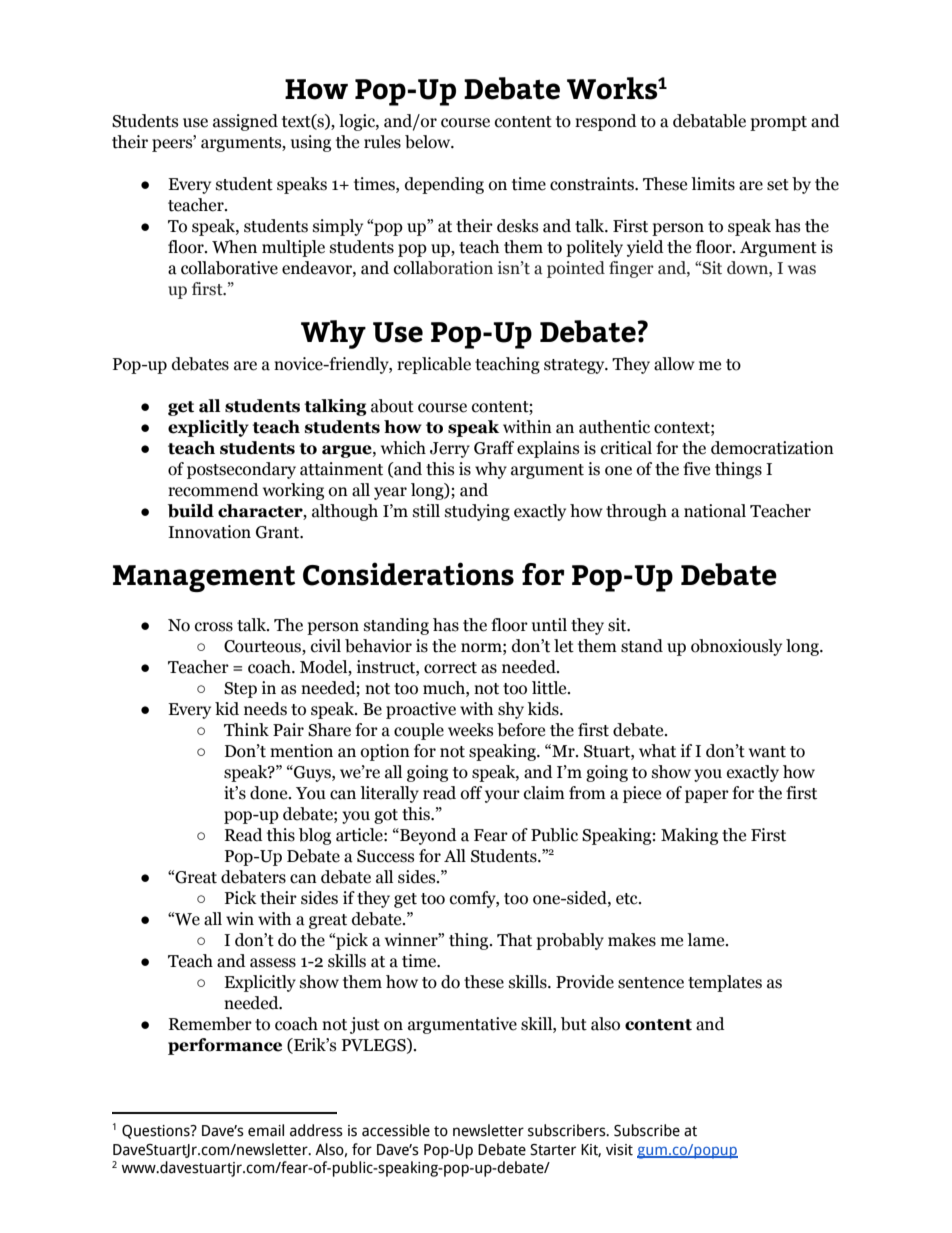  What do you see at coordinates (229, 268) in the screenshot?
I see `collaborative` at bounding box center [229, 268].
